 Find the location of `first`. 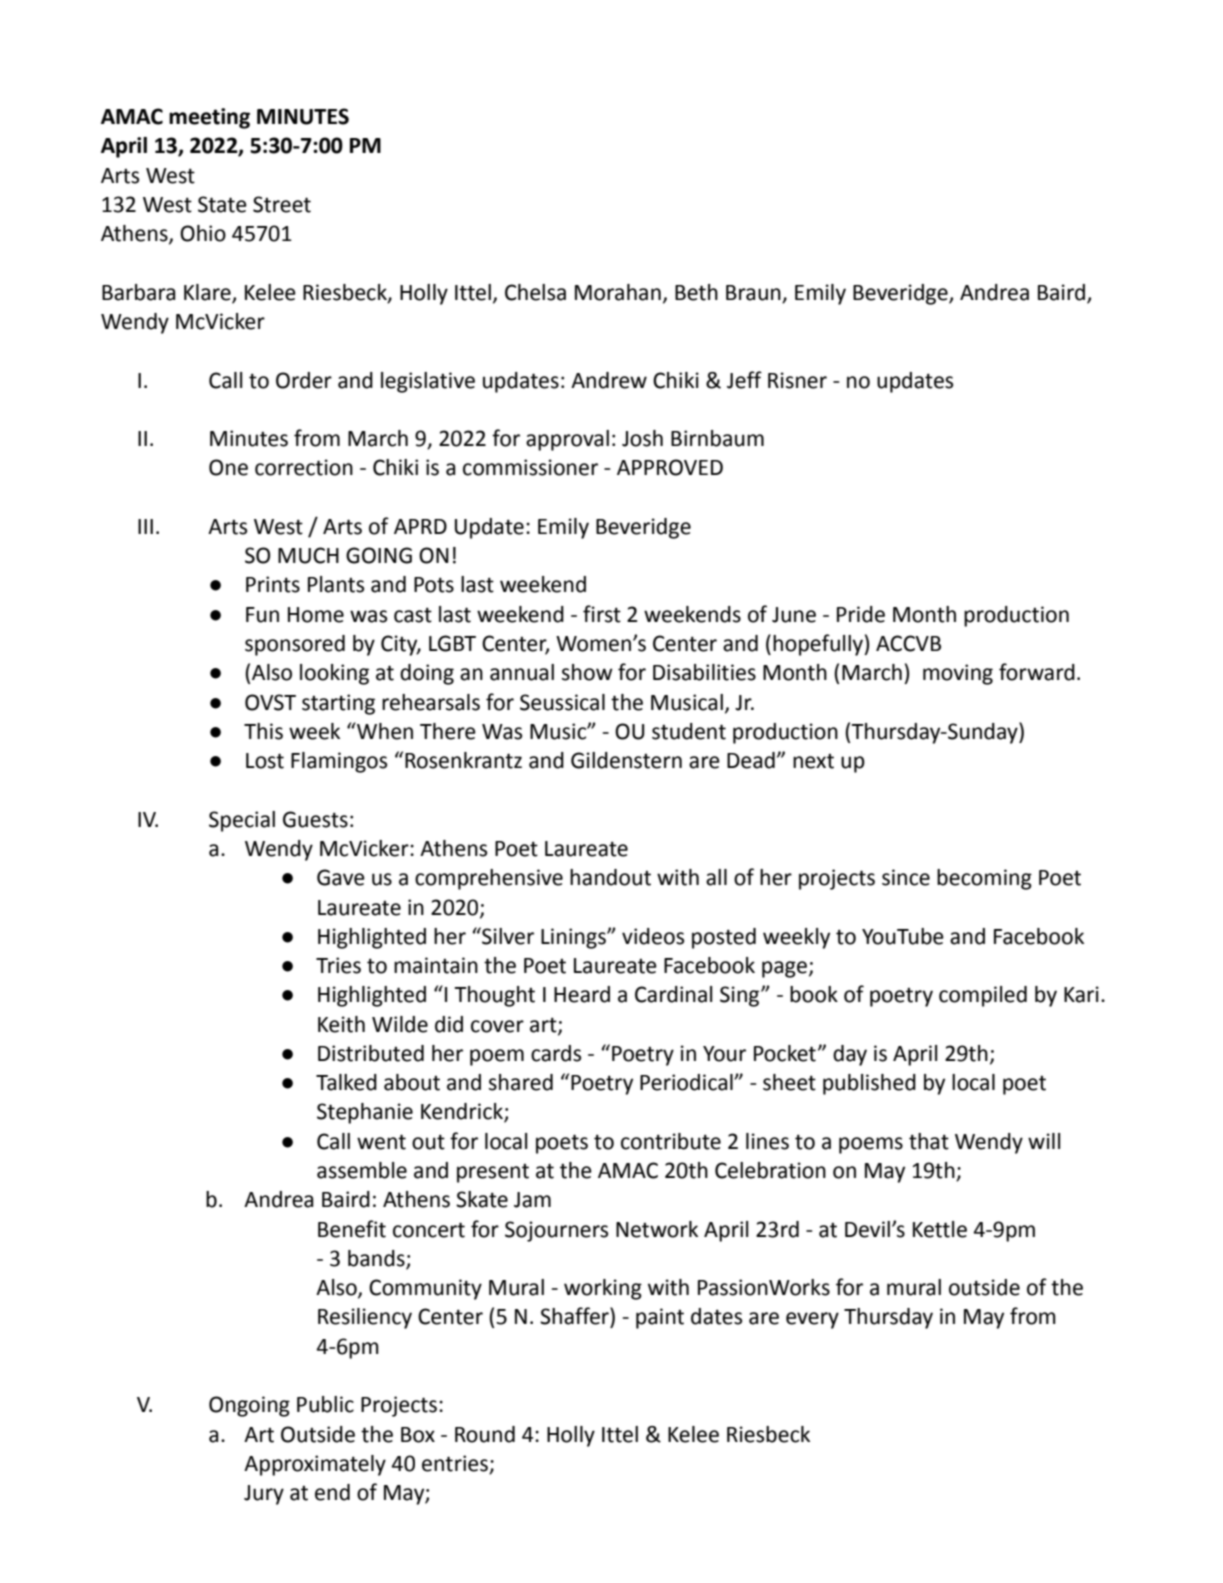

first is located at coordinates (602, 614).
